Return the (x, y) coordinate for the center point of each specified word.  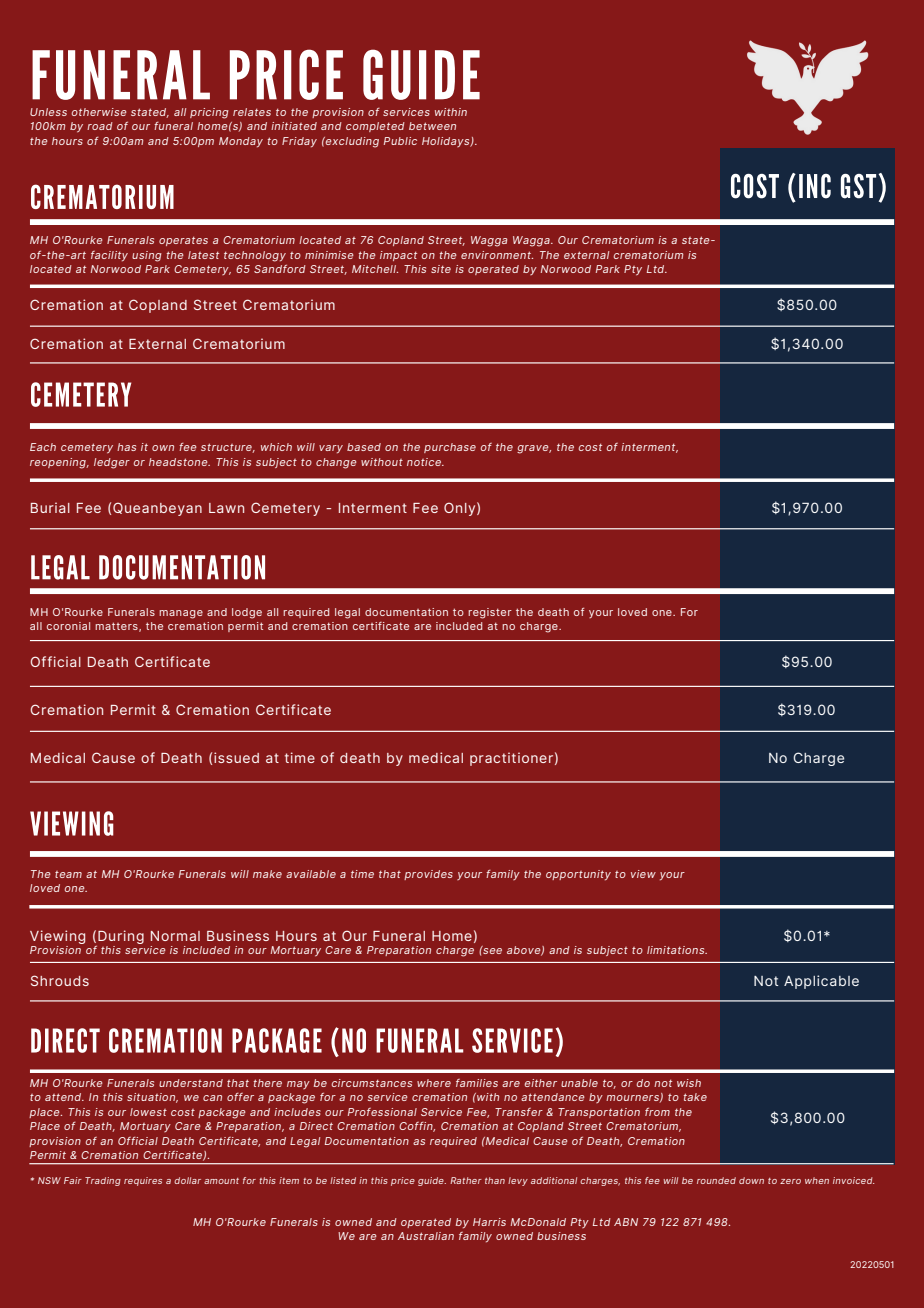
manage (181, 614)
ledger (112, 463)
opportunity (578, 875)
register (490, 613)
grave (534, 449)
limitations (677, 950)
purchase (450, 448)
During (120, 938)
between (432, 126)
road (100, 126)
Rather (466, 1180)
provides (428, 875)
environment (497, 255)
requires (143, 1181)
